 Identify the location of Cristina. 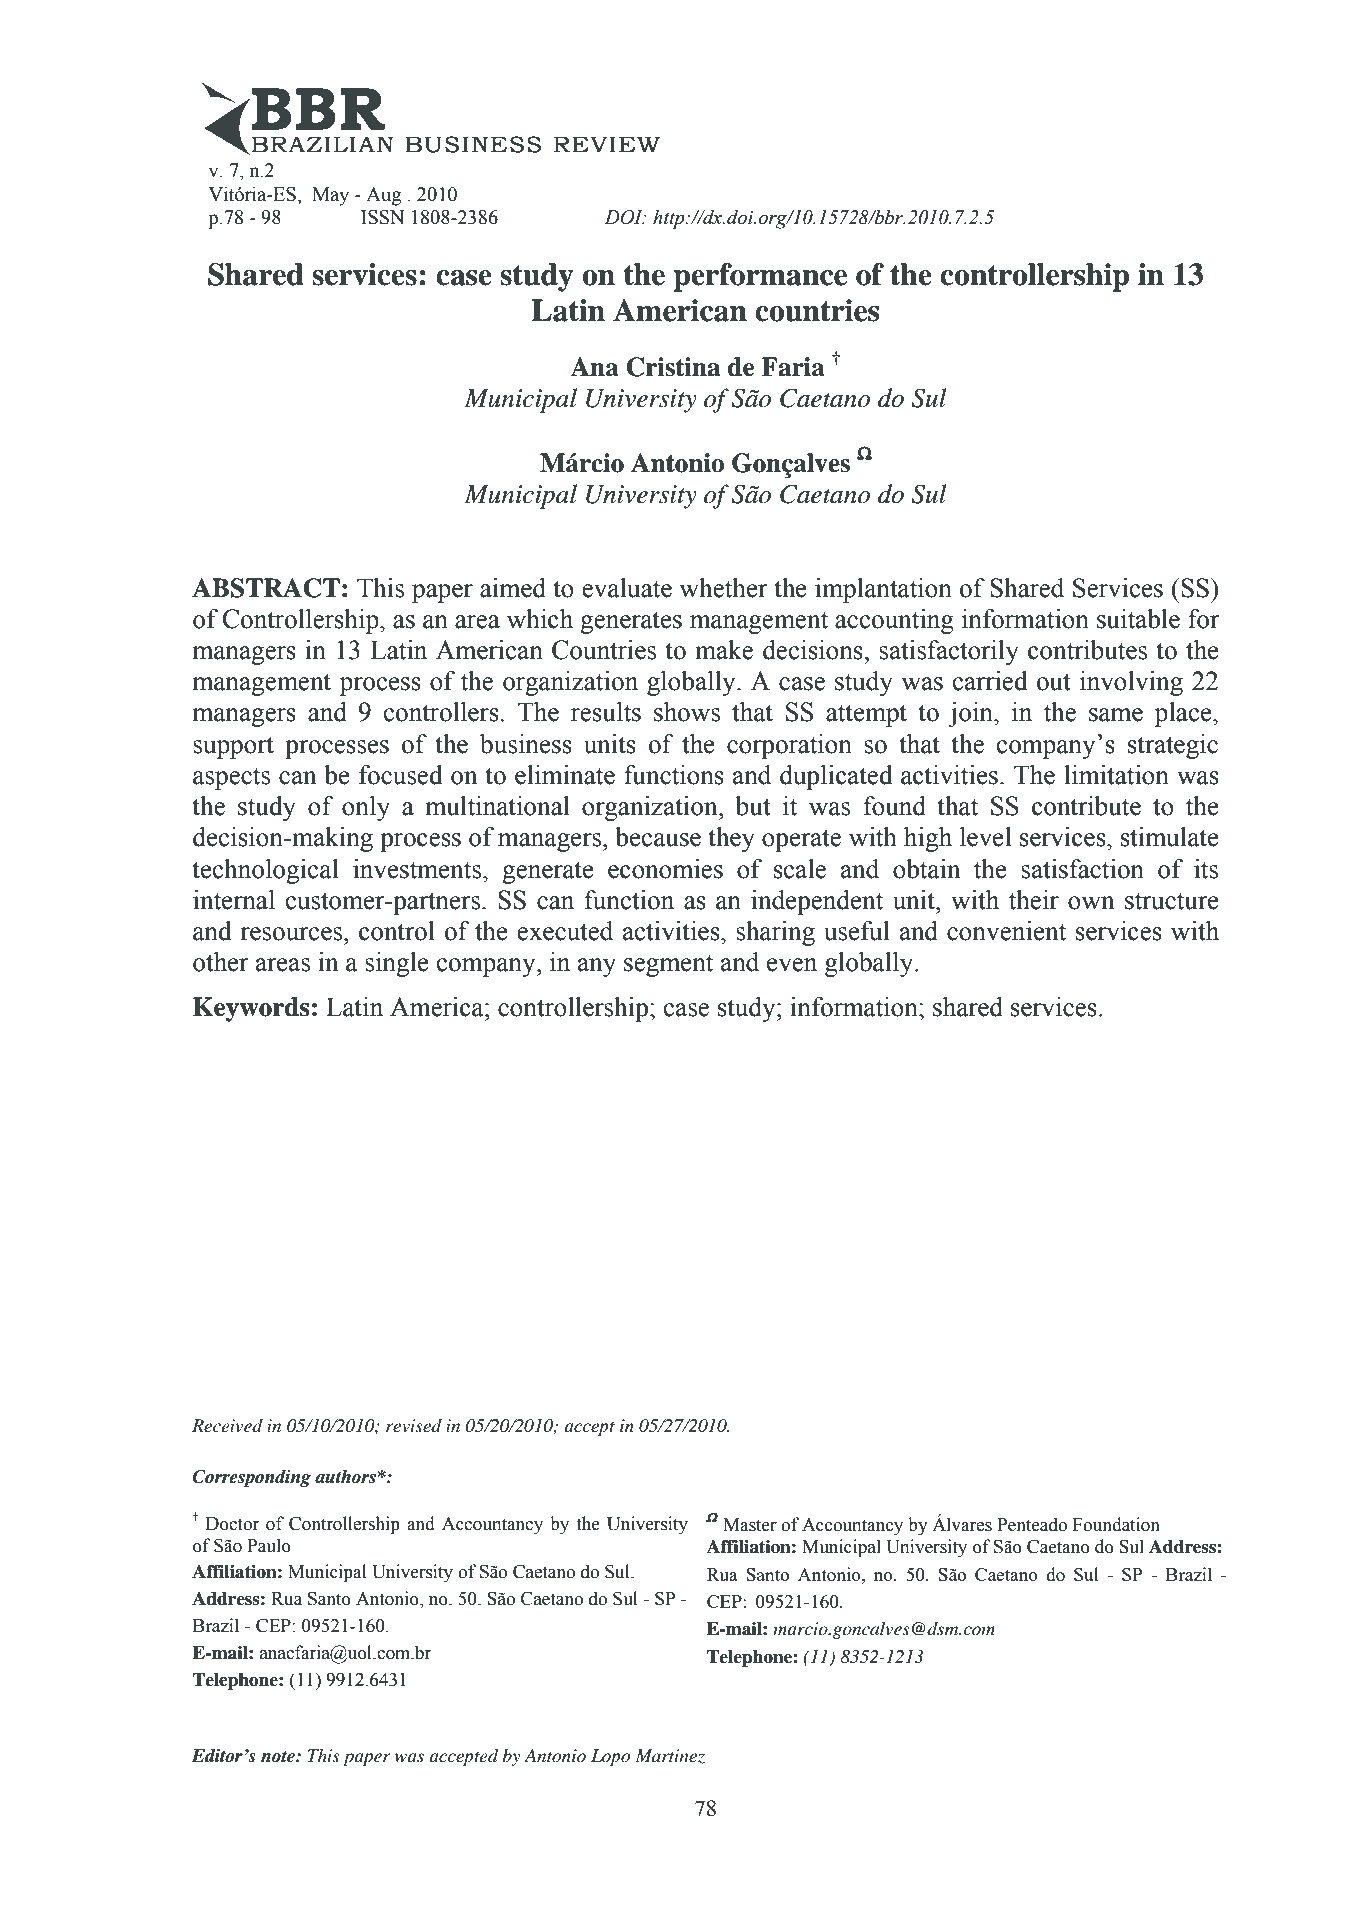
(673, 367).
